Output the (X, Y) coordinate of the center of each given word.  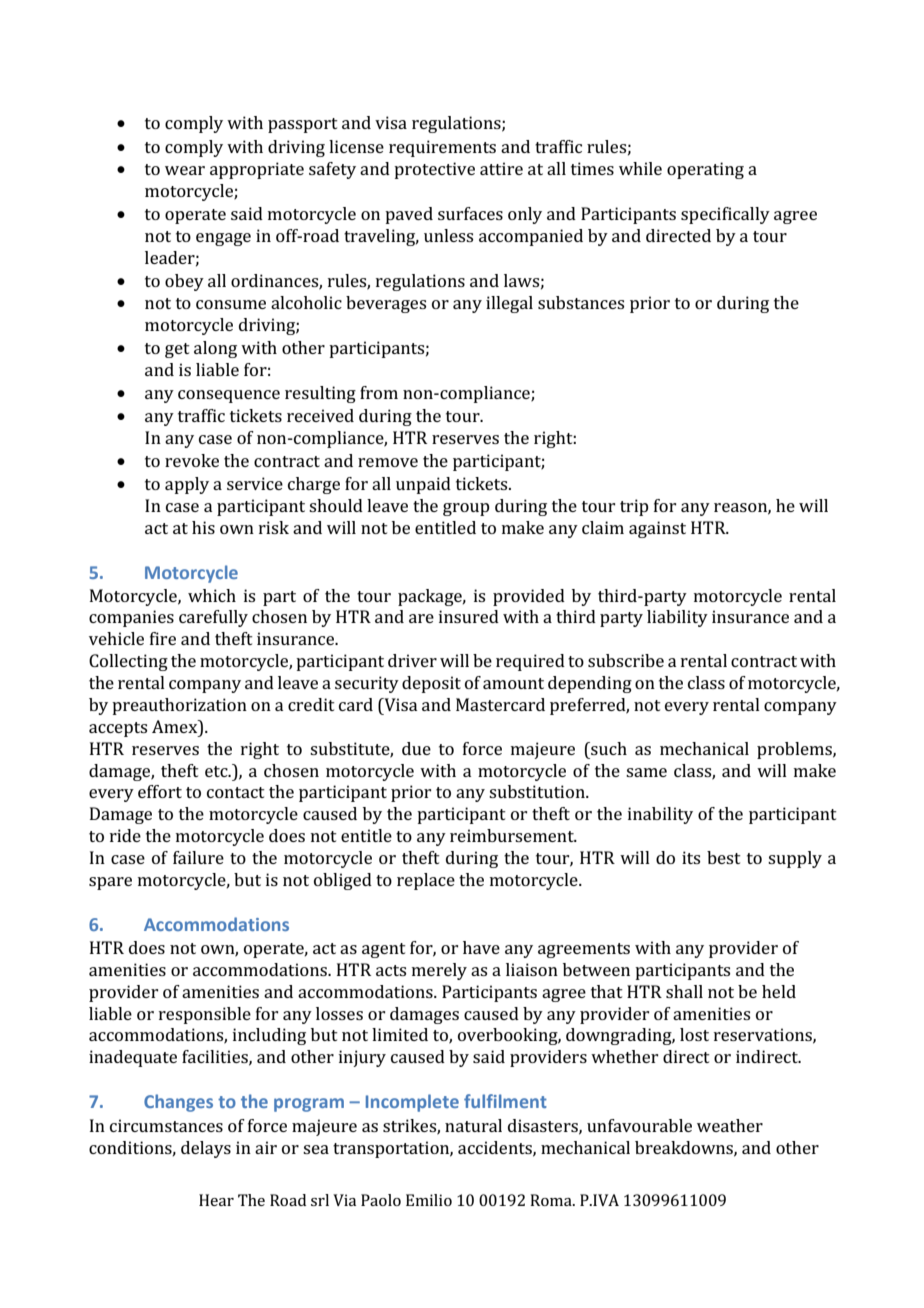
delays (206, 1149)
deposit (431, 684)
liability (677, 618)
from (379, 392)
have (481, 947)
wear (185, 170)
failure (198, 857)
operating (705, 170)
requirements (442, 148)
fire (163, 638)
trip (634, 507)
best (724, 857)
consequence (229, 396)
